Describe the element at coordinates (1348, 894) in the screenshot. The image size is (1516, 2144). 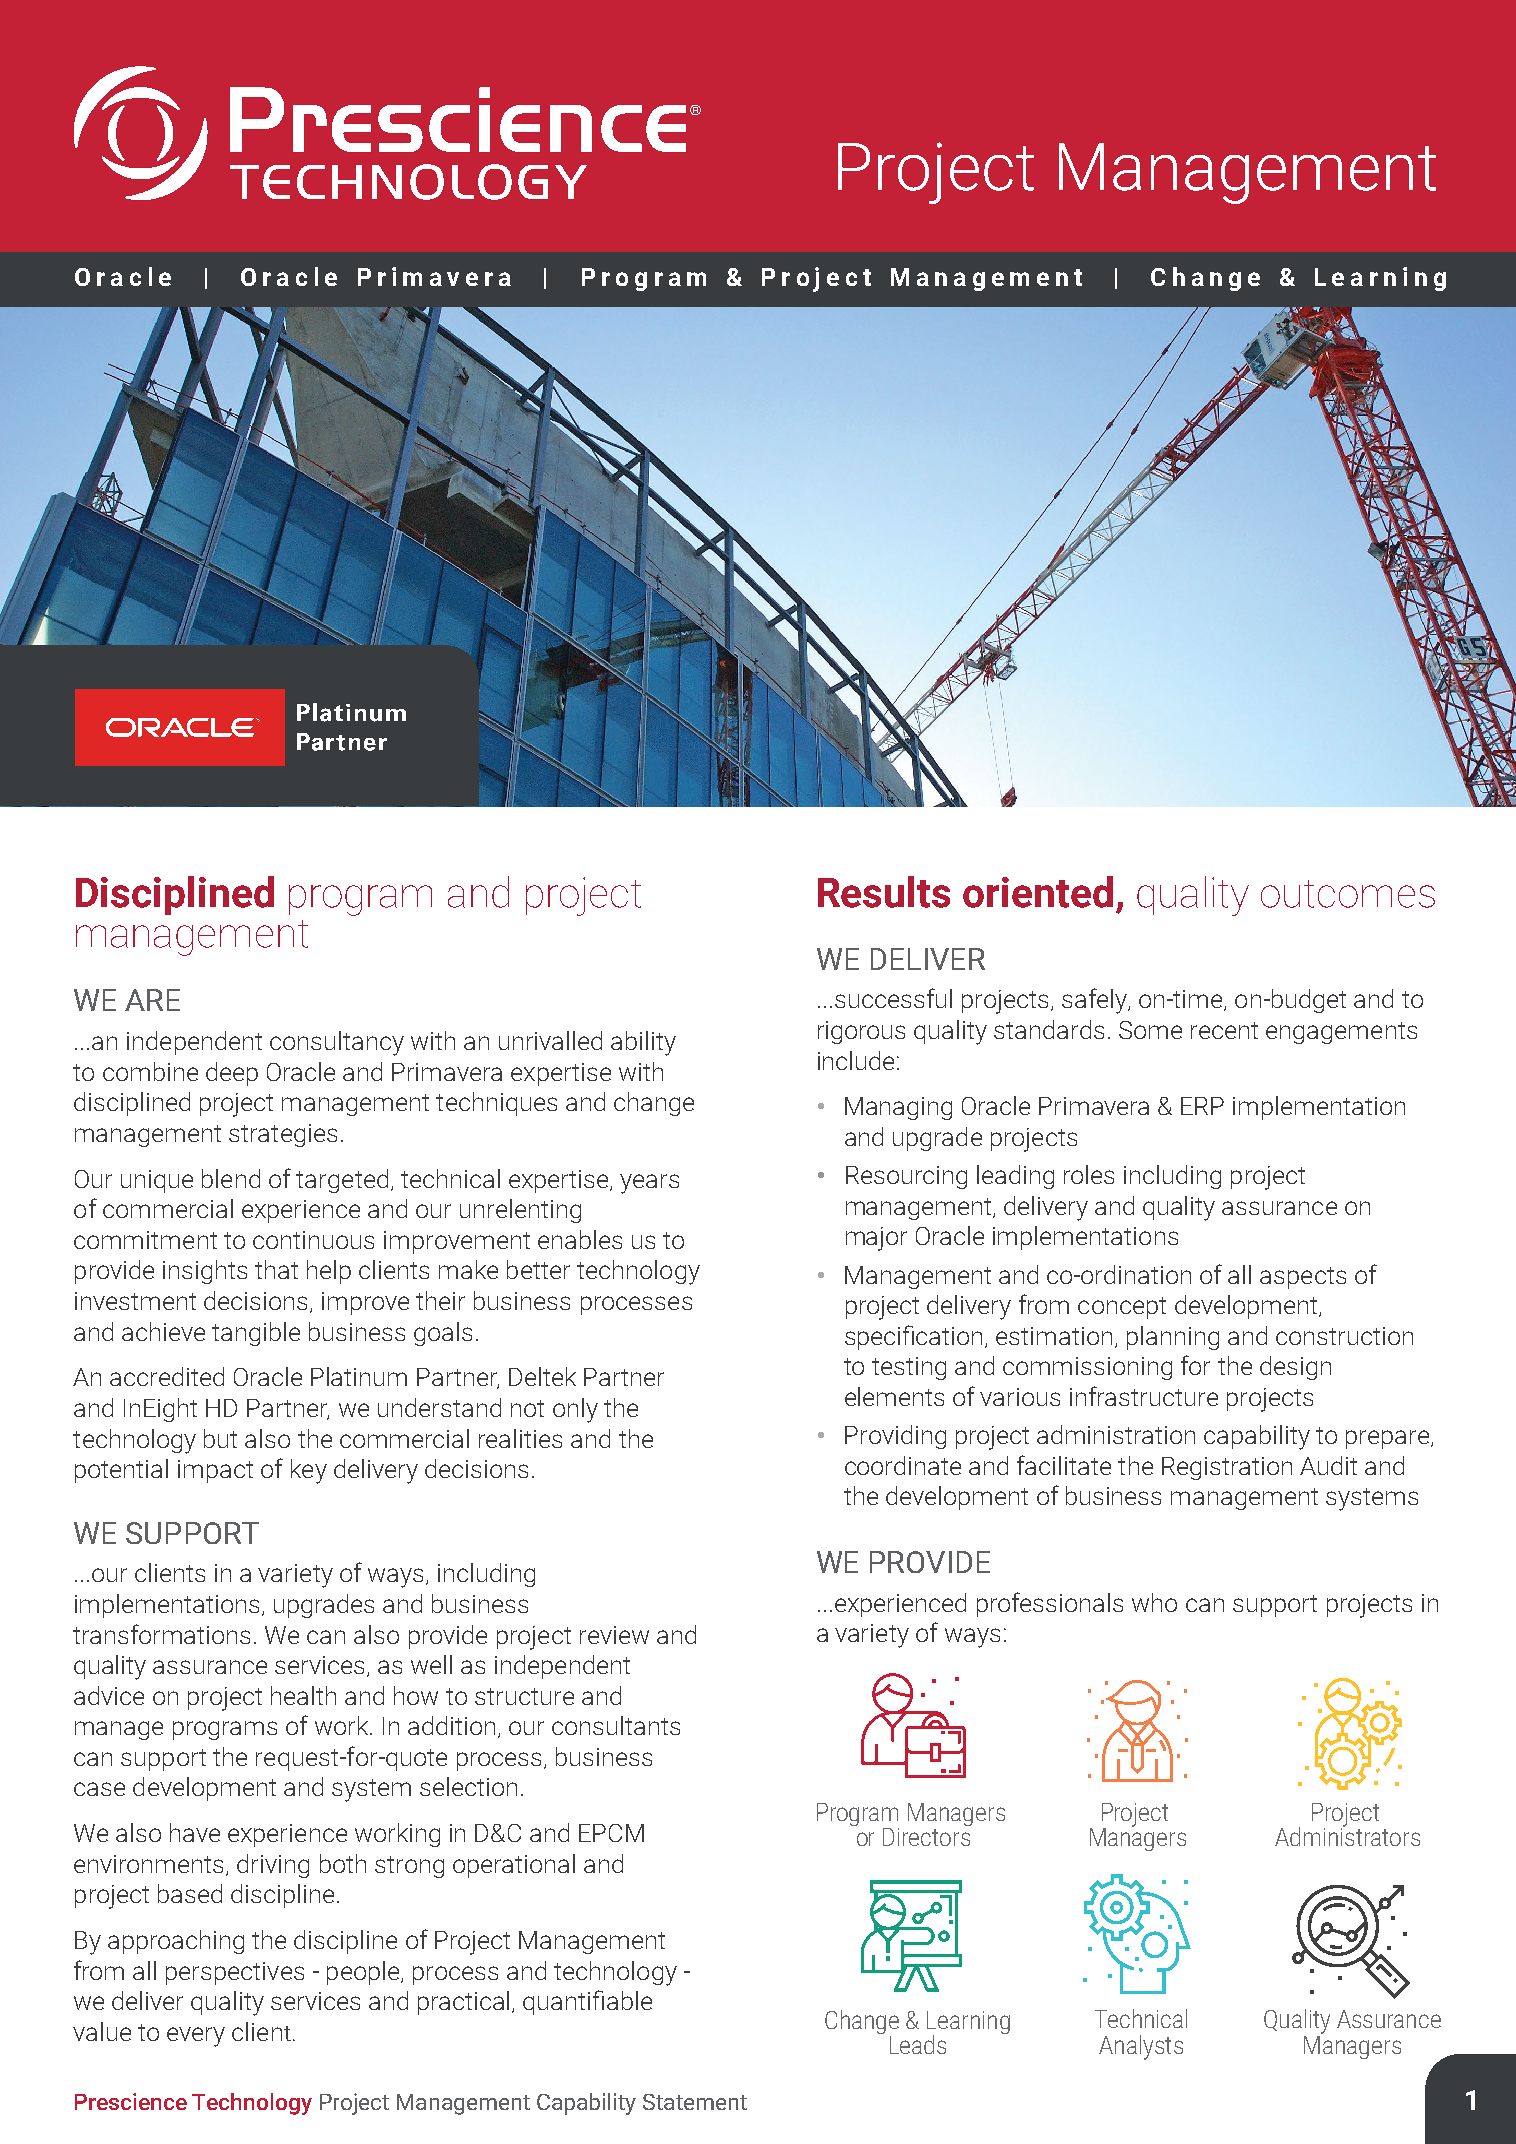
I see `outcomes` at that location.
